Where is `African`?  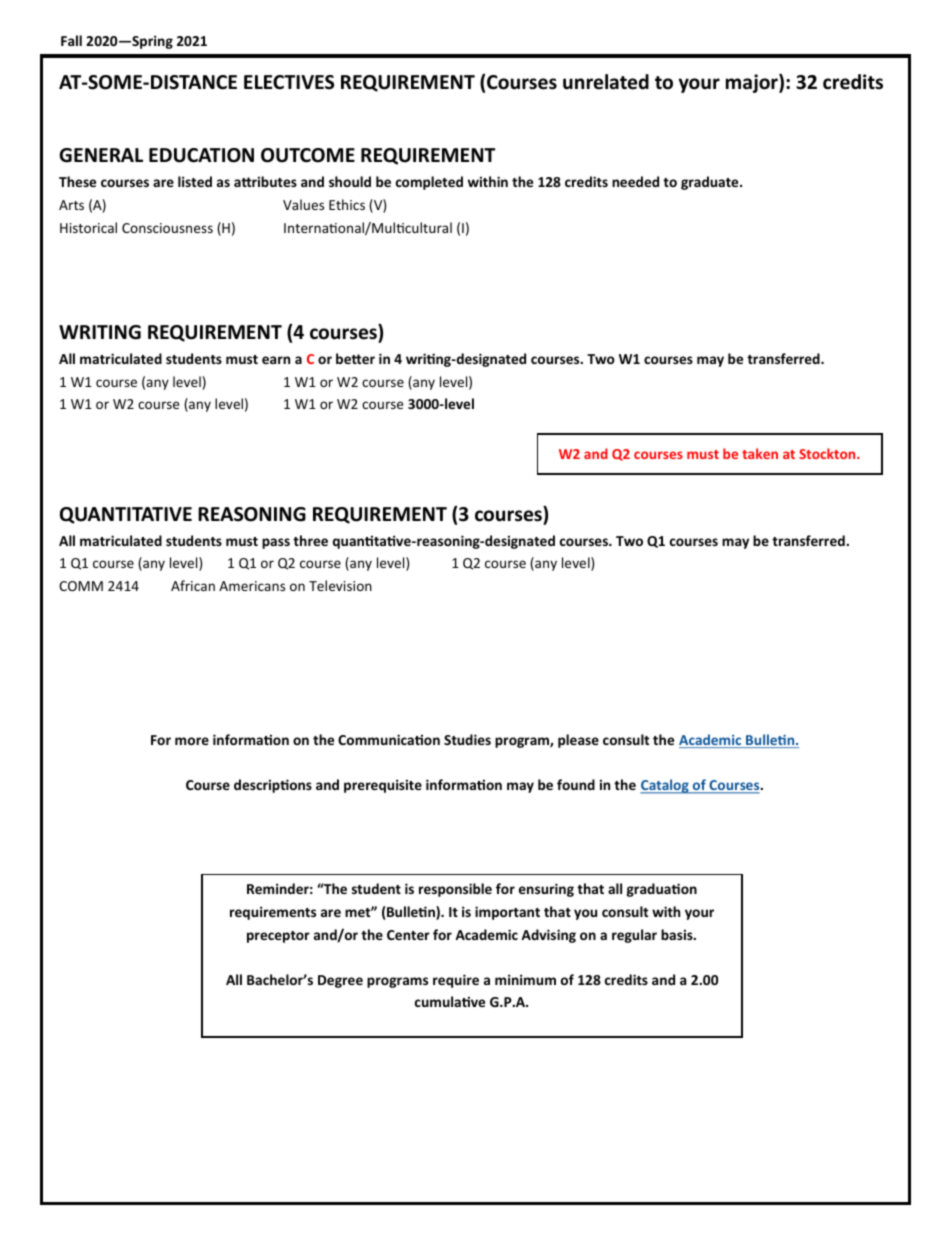 African is located at coordinates (193, 585).
